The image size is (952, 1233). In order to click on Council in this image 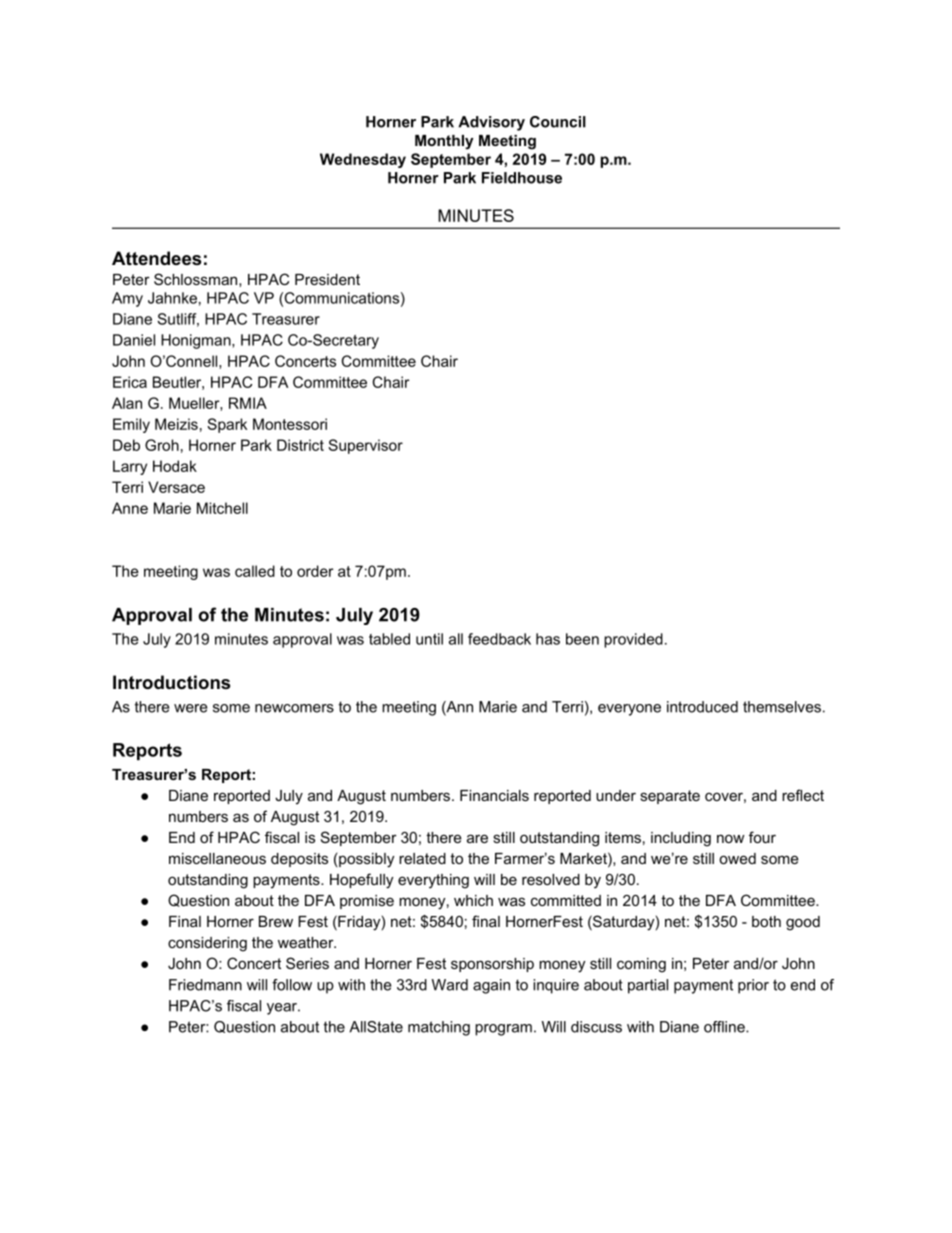, I will do `click(558, 122)`.
